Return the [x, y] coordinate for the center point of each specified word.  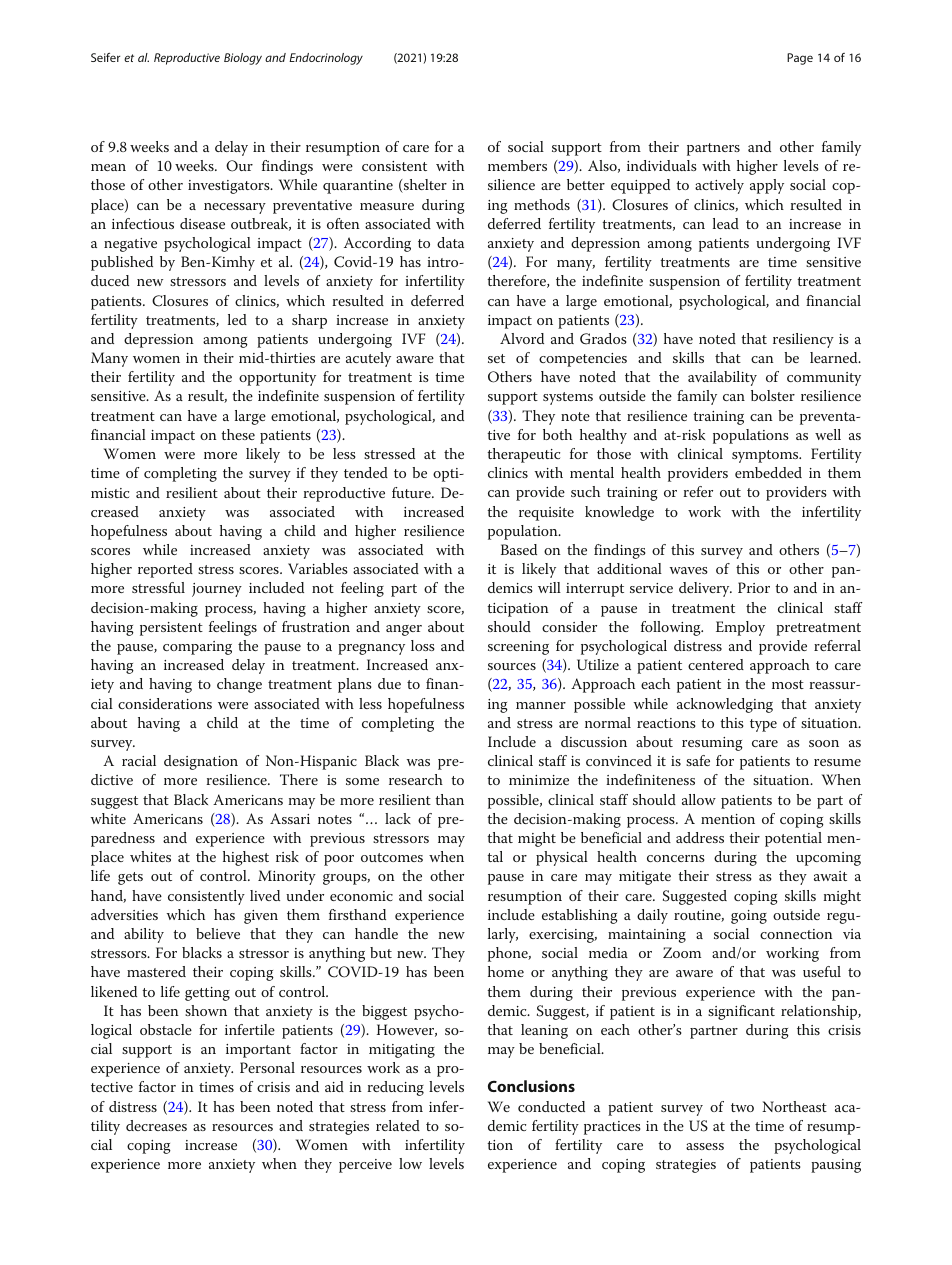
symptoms [766, 456]
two [742, 1107]
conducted [551, 1106]
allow [699, 799]
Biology [243, 59]
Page [800, 59]
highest [246, 858]
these [238, 434]
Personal [267, 1067]
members [517, 165]
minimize [539, 780]
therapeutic [523, 455]
